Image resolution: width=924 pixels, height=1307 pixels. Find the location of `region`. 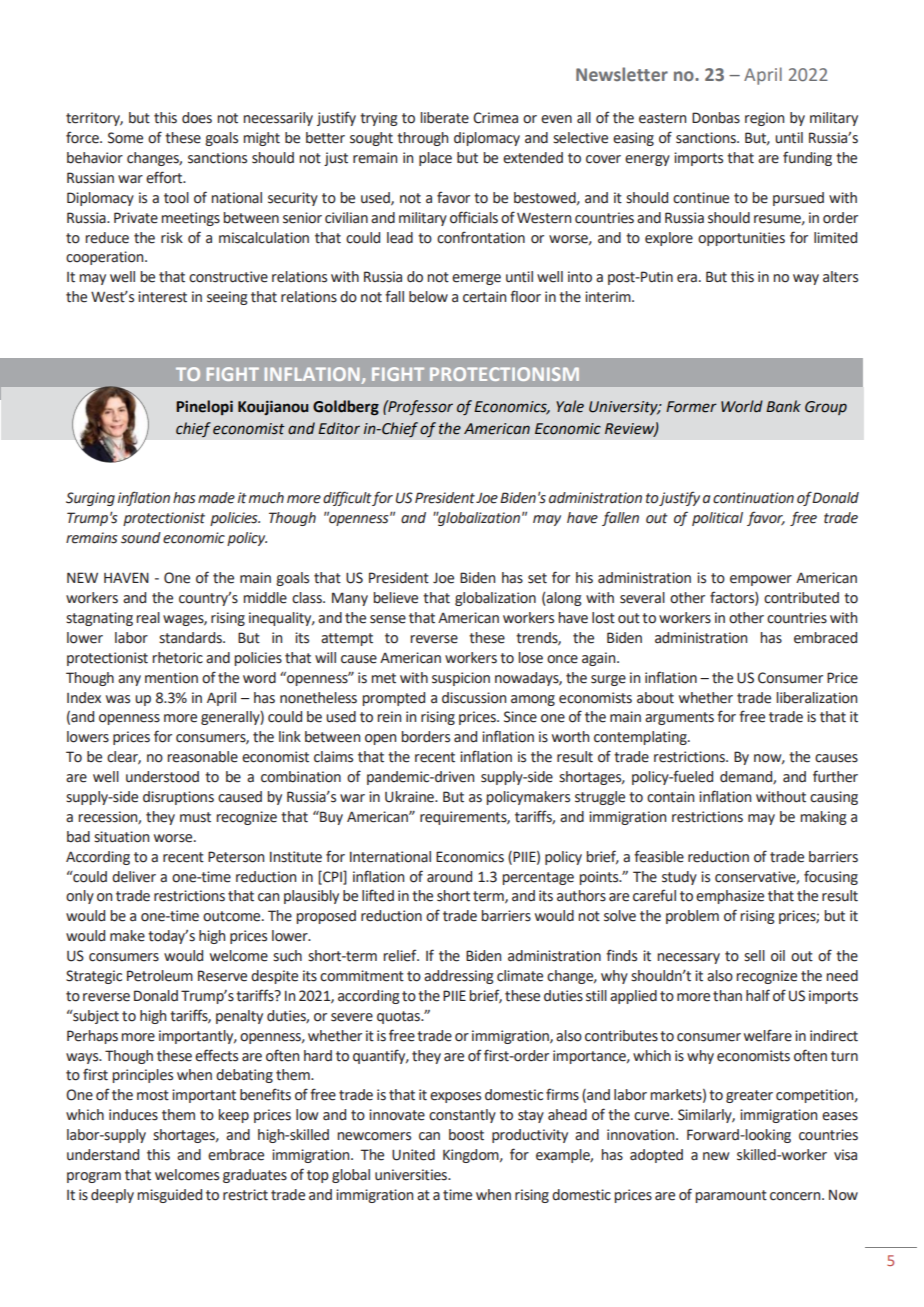

region is located at coordinates (764, 119).
